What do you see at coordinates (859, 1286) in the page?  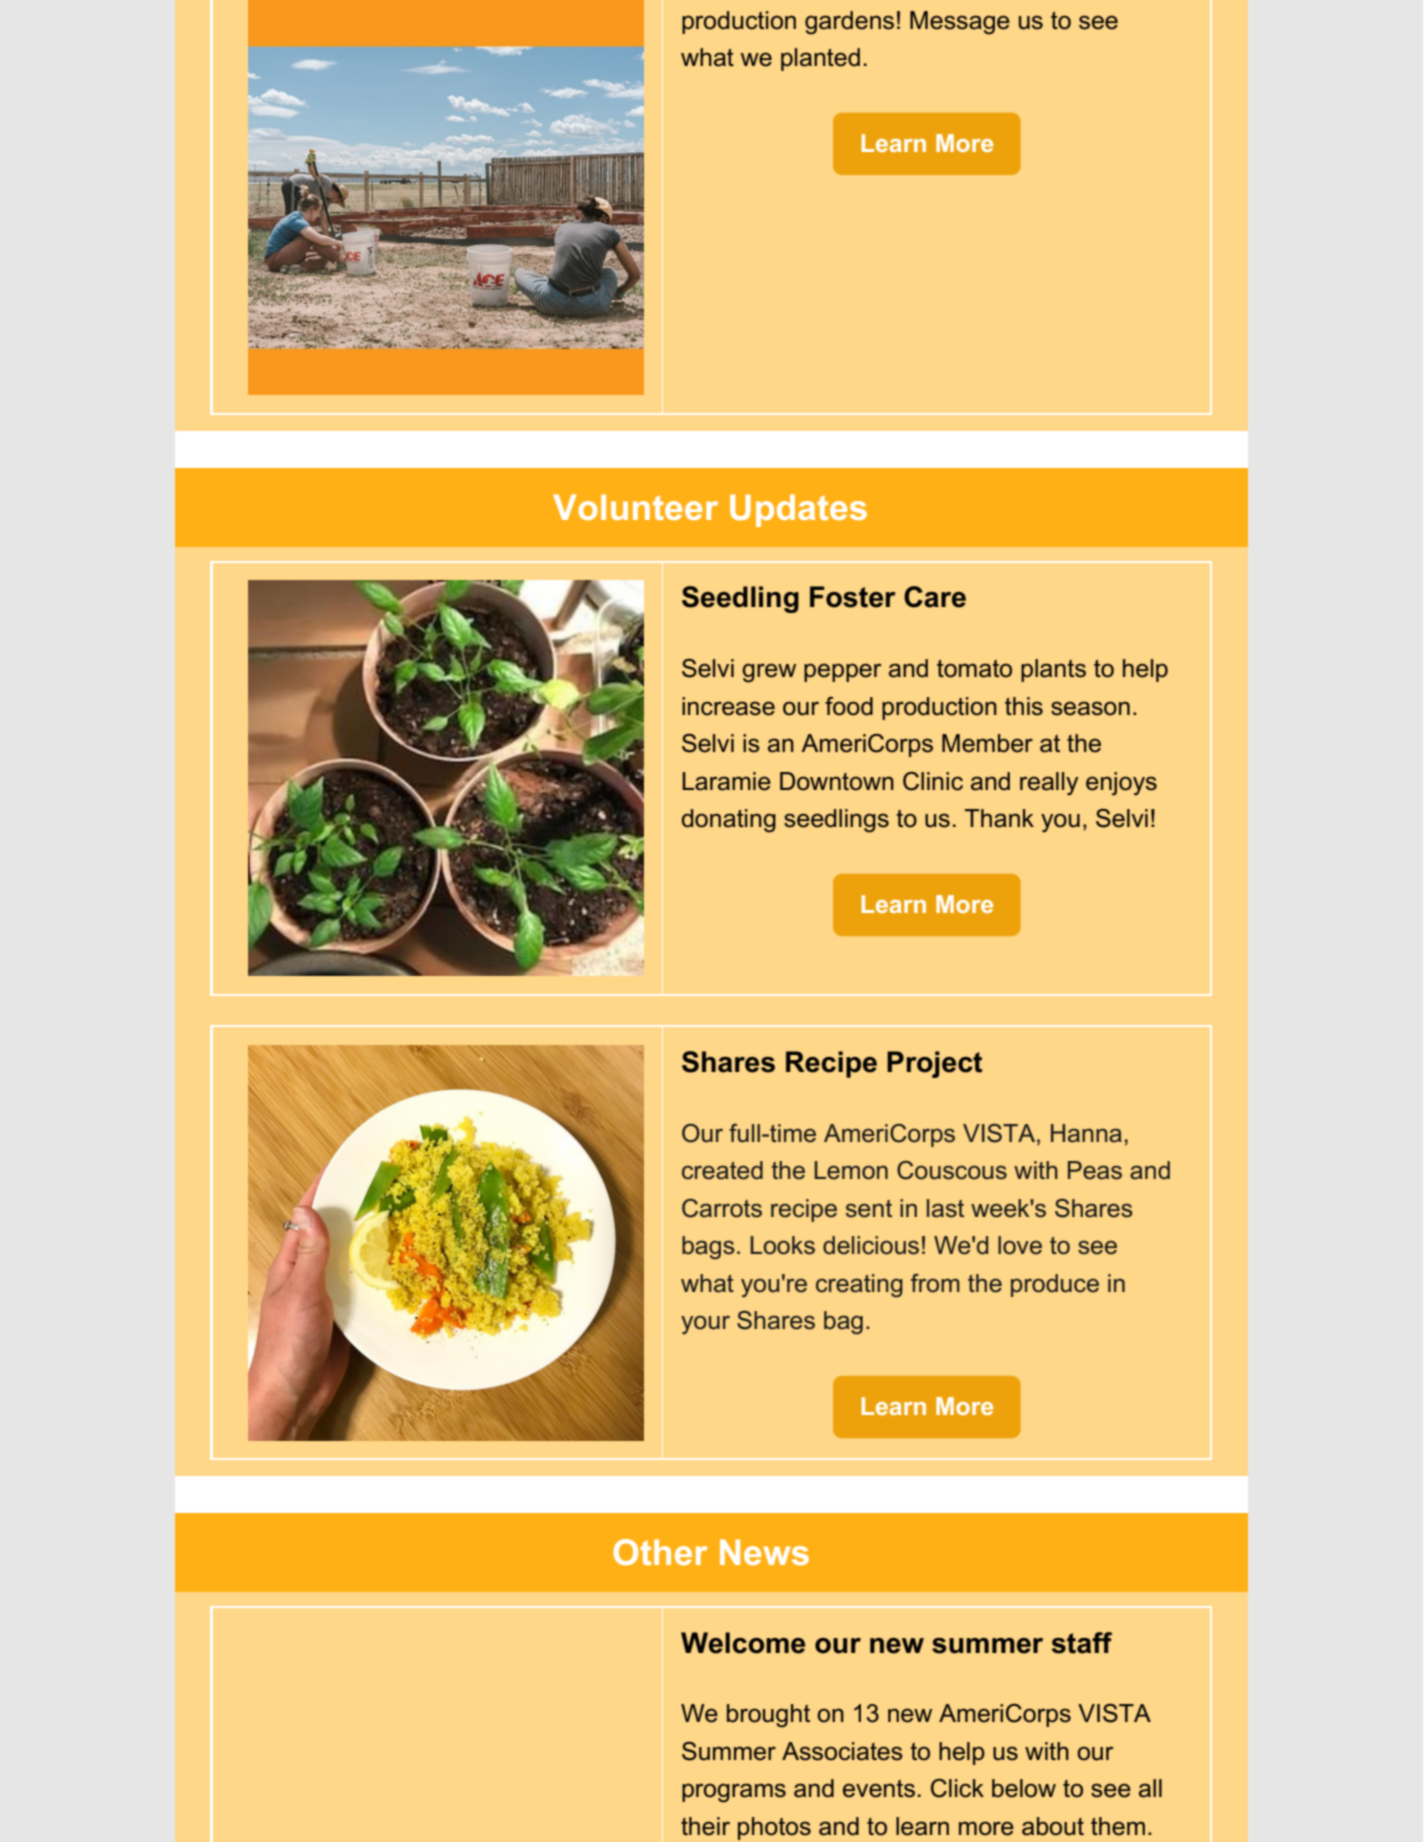 I see `creating` at bounding box center [859, 1286].
